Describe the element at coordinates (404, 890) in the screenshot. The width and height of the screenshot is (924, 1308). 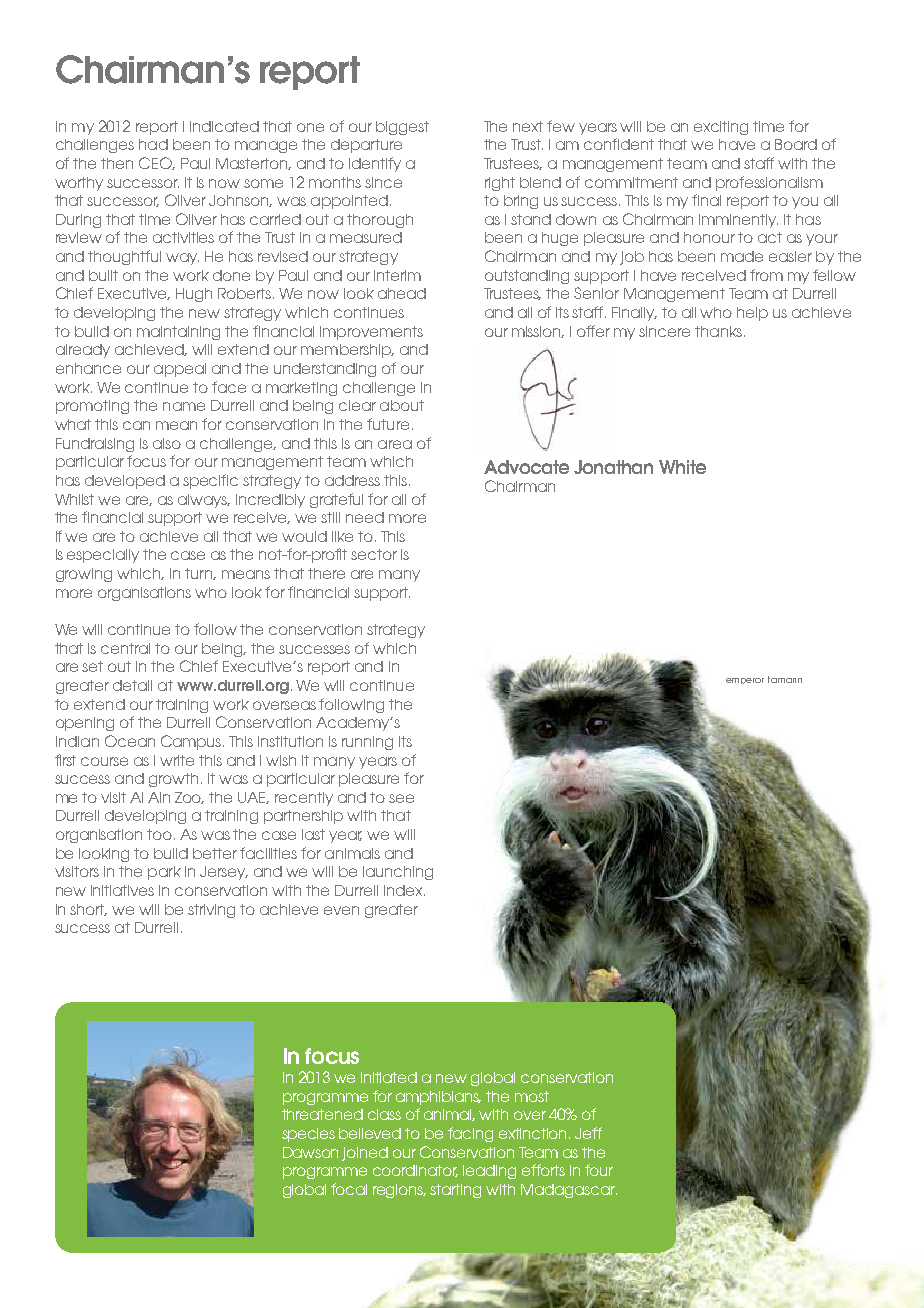
I see `Index` at that location.
